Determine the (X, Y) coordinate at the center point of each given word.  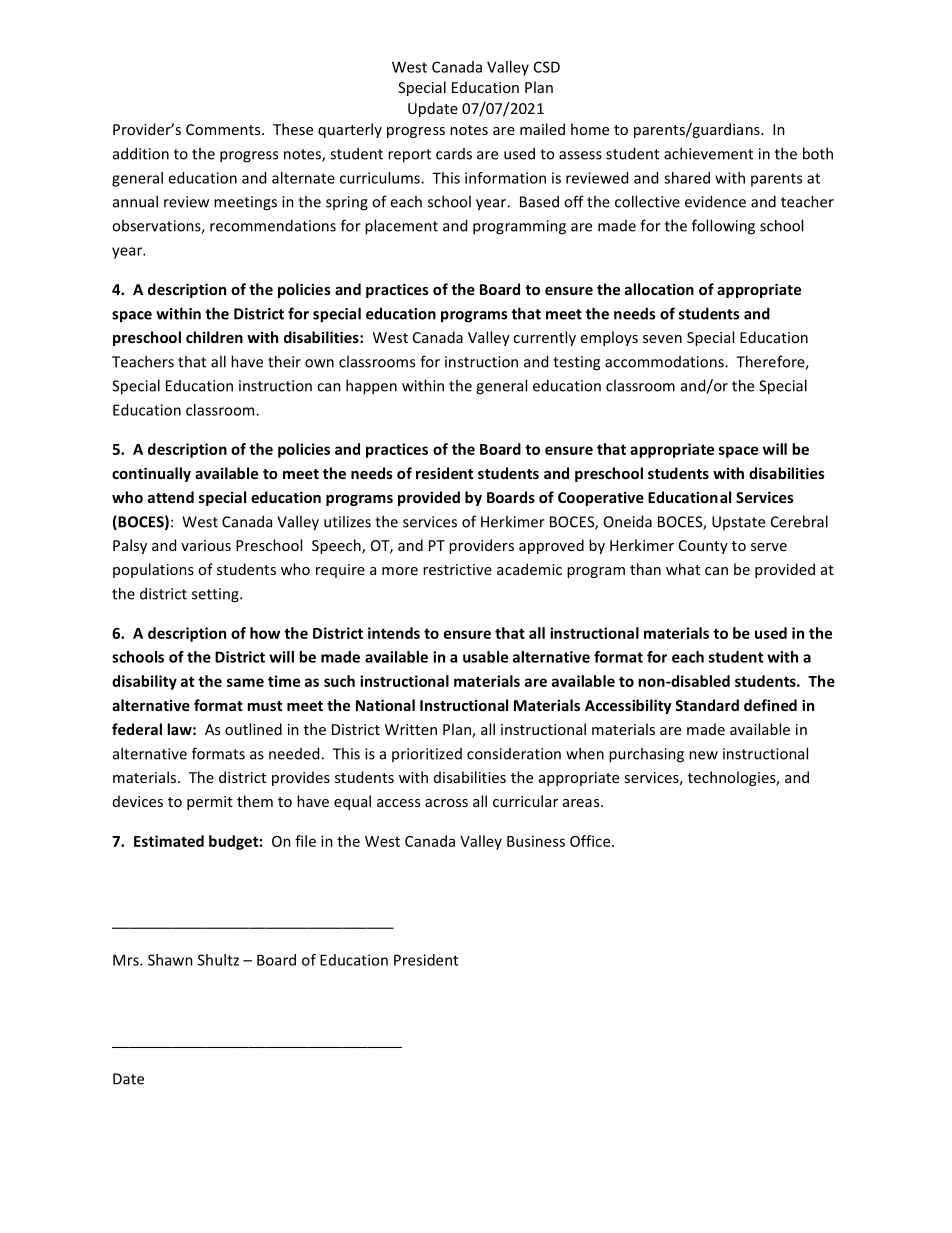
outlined (253, 729)
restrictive (457, 569)
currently (544, 338)
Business (536, 841)
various (206, 545)
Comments (224, 129)
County (703, 547)
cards (454, 154)
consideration (514, 754)
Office (591, 841)
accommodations (665, 362)
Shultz (218, 960)
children (214, 337)
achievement (708, 153)
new (703, 755)
